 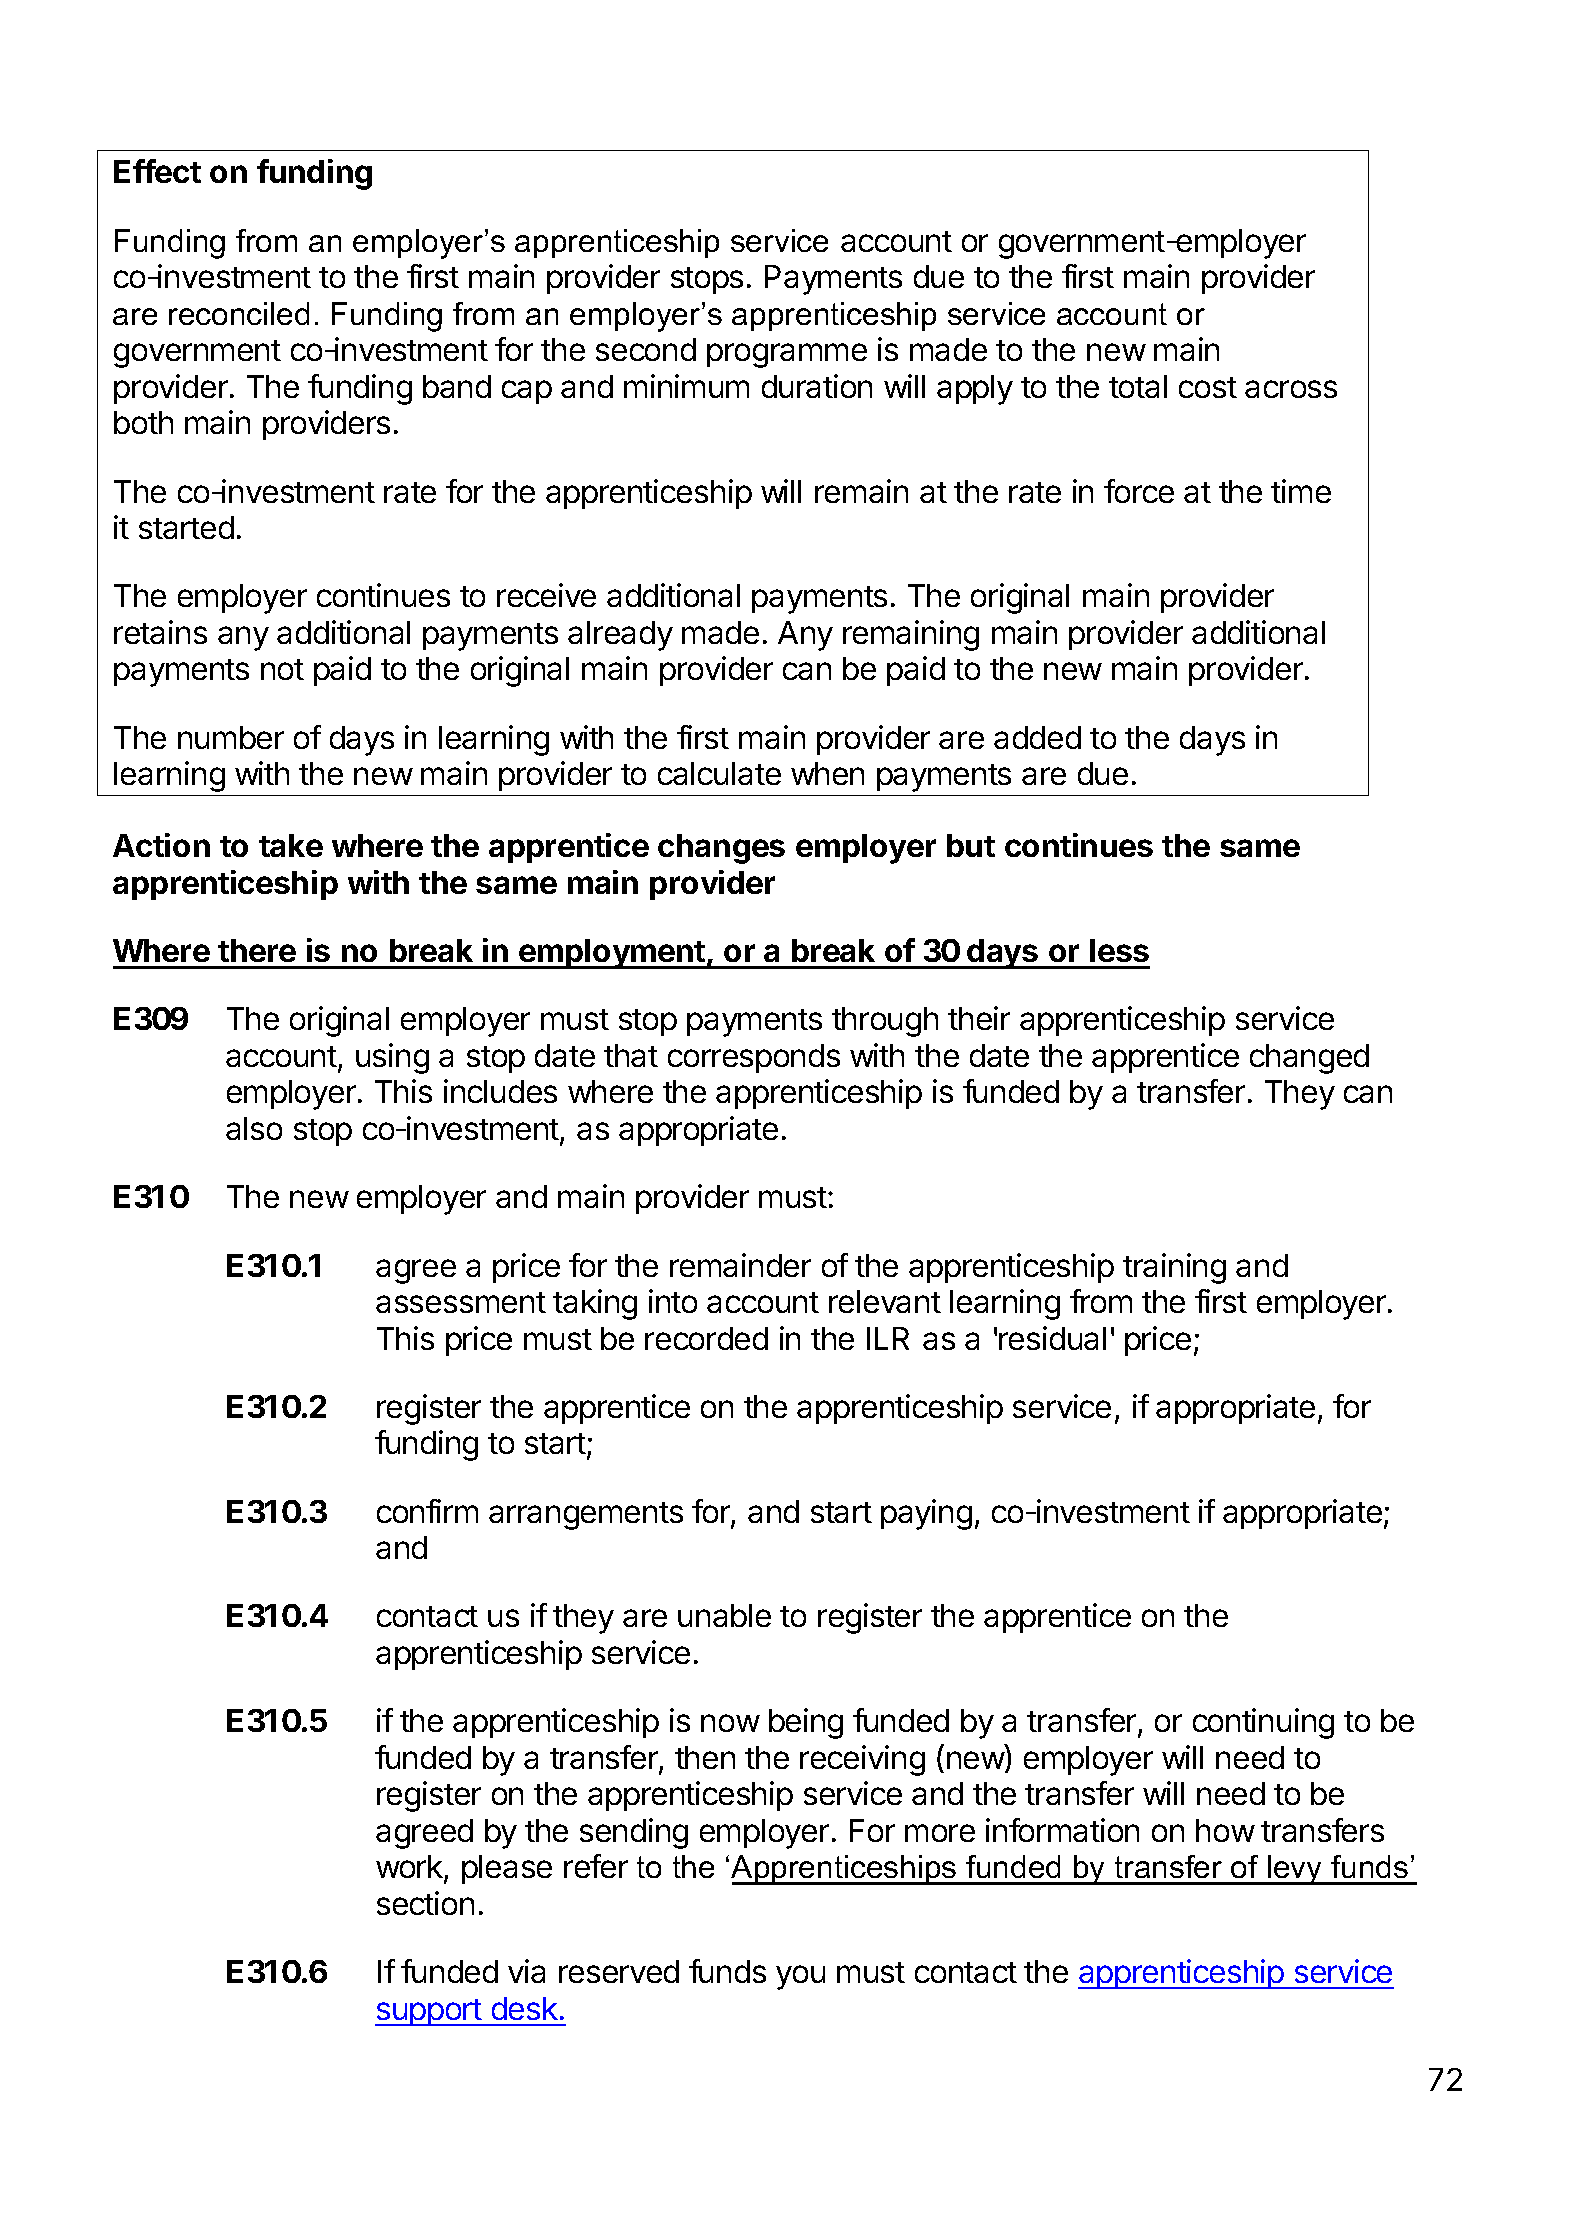 What do you see at coordinates (719, 773) in the image?
I see `calculate` at bounding box center [719, 773].
